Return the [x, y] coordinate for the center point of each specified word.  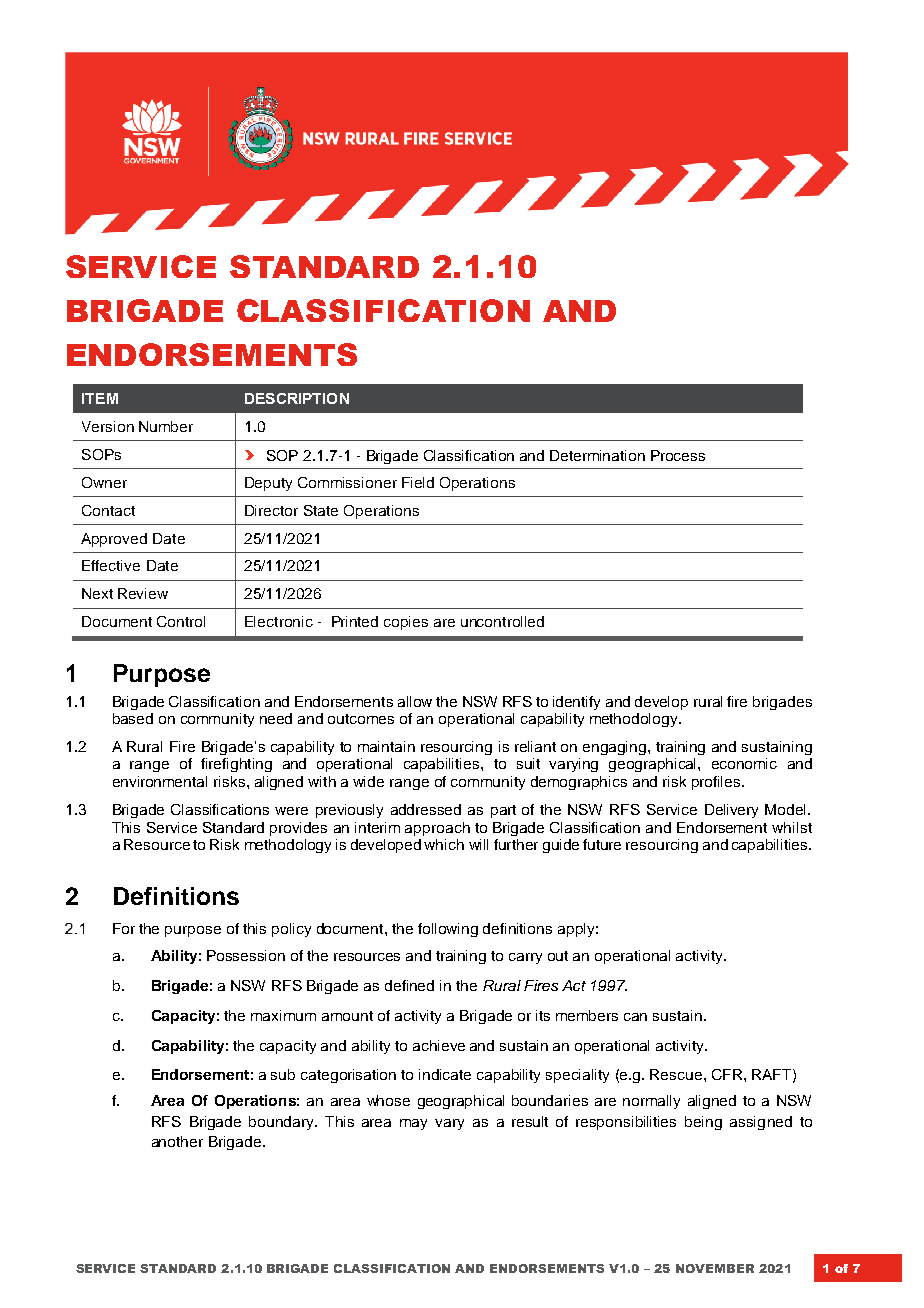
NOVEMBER [715, 1268]
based [133, 718]
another [177, 1141]
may [413, 1124]
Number [166, 426]
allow [415, 701]
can [635, 1017]
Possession [246, 955]
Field [418, 482]
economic [744, 763]
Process [678, 455]
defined [409, 985]
